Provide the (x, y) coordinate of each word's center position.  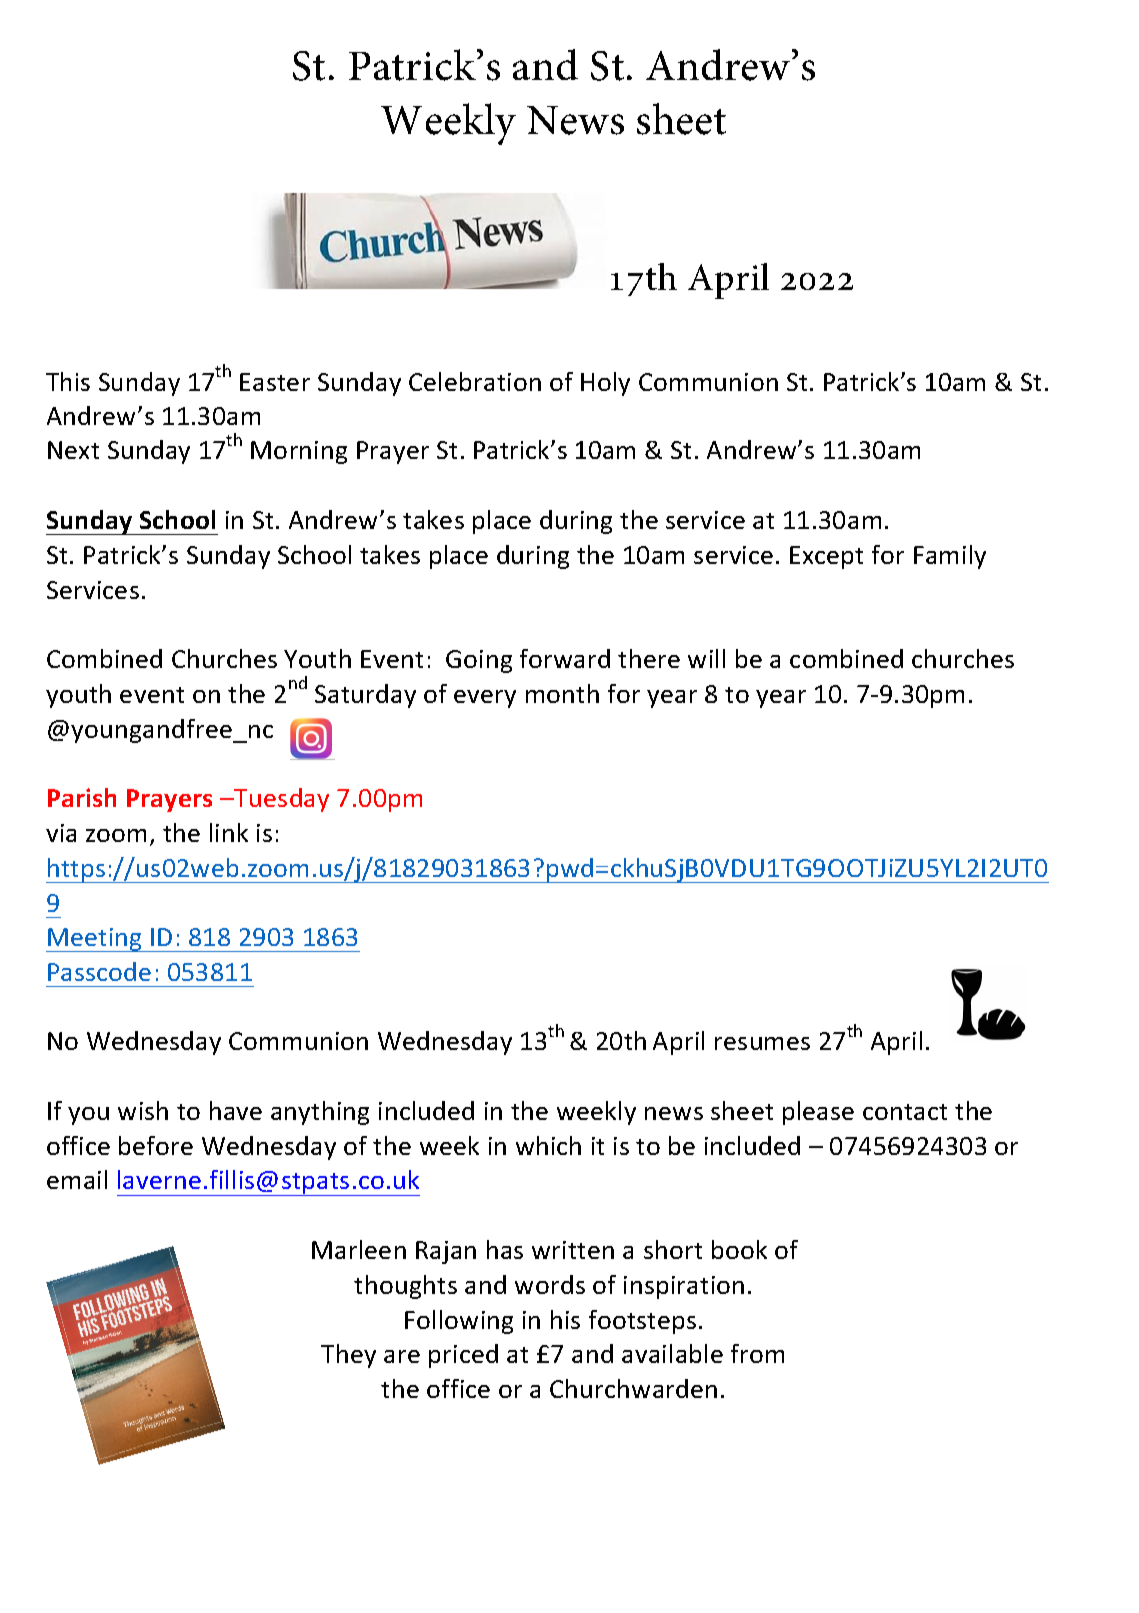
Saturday (365, 696)
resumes (762, 1043)
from (757, 1353)
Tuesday (281, 800)
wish (143, 1110)
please (818, 1113)
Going (479, 661)
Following (459, 1322)
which (548, 1145)
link (229, 832)
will (706, 658)
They (348, 1356)
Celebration (475, 381)
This (68, 381)
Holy (605, 384)
